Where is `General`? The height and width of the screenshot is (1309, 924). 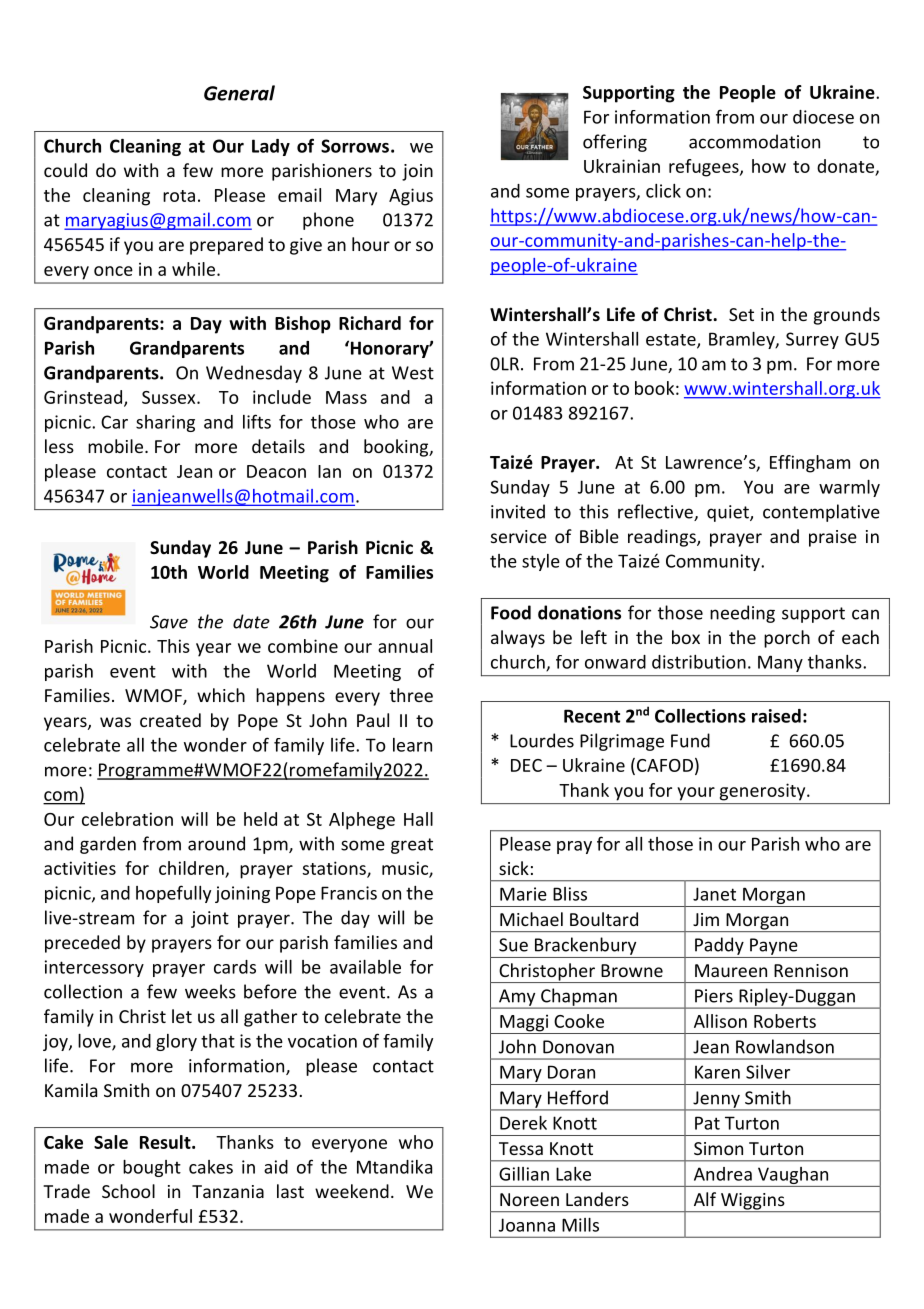 General is located at coordinates (239, 93).
